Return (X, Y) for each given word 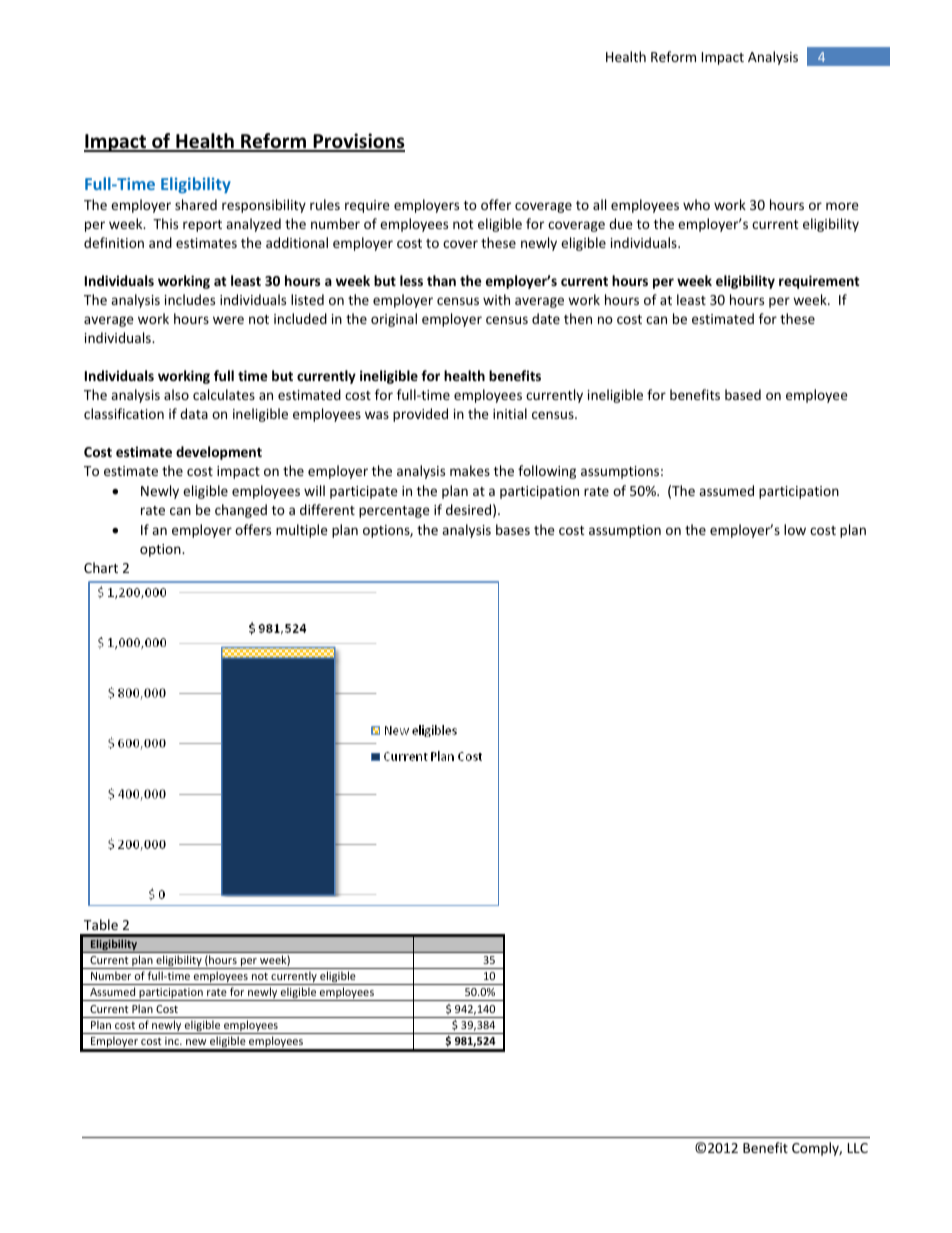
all (599, 204)
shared (196, 204)
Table (101, 924)
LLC (858, 1148)
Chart (101, 567)
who (696, 204)
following (547, 472)
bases (513, 529)
